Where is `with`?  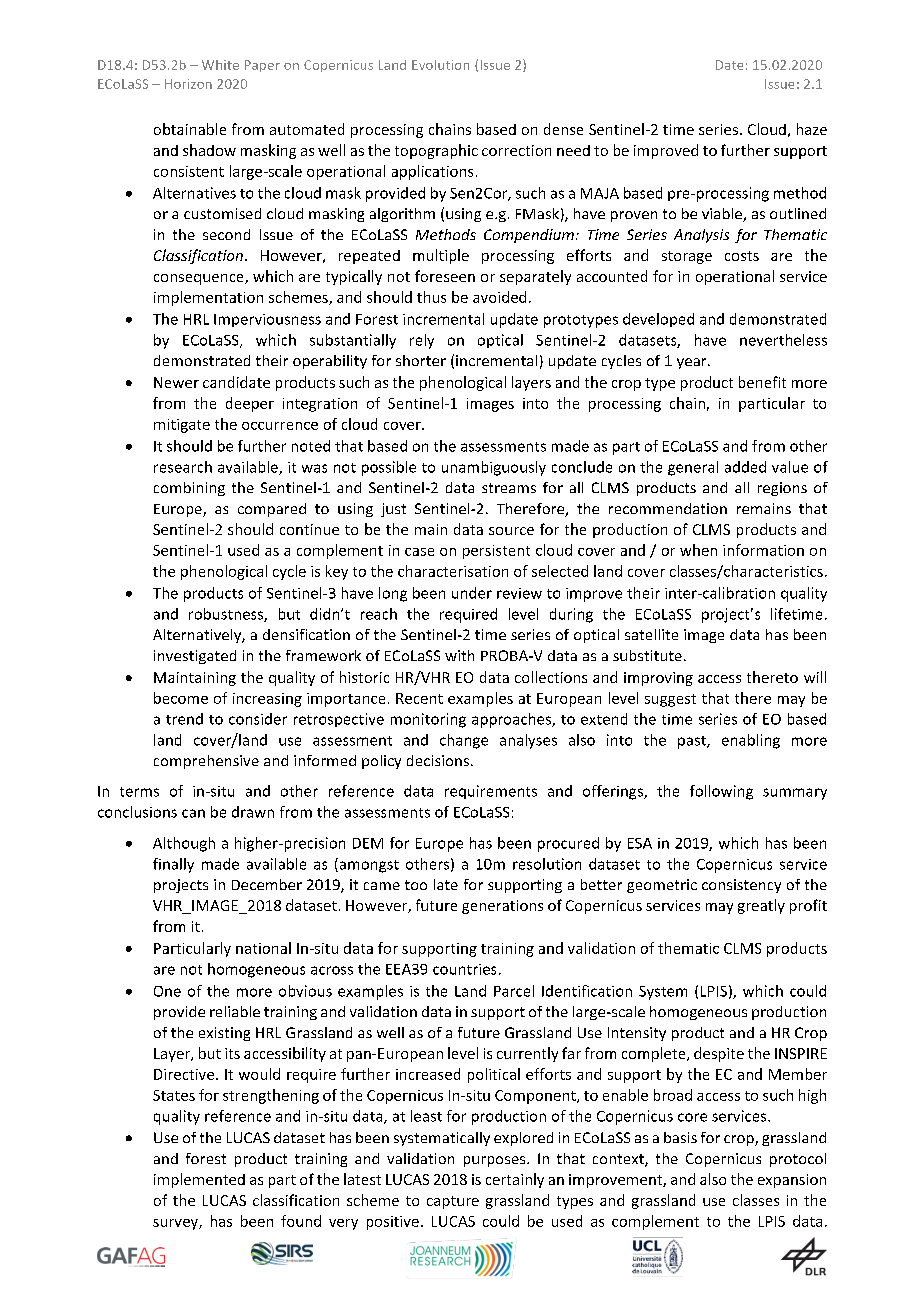 with is located at coordinates (459, 655).
